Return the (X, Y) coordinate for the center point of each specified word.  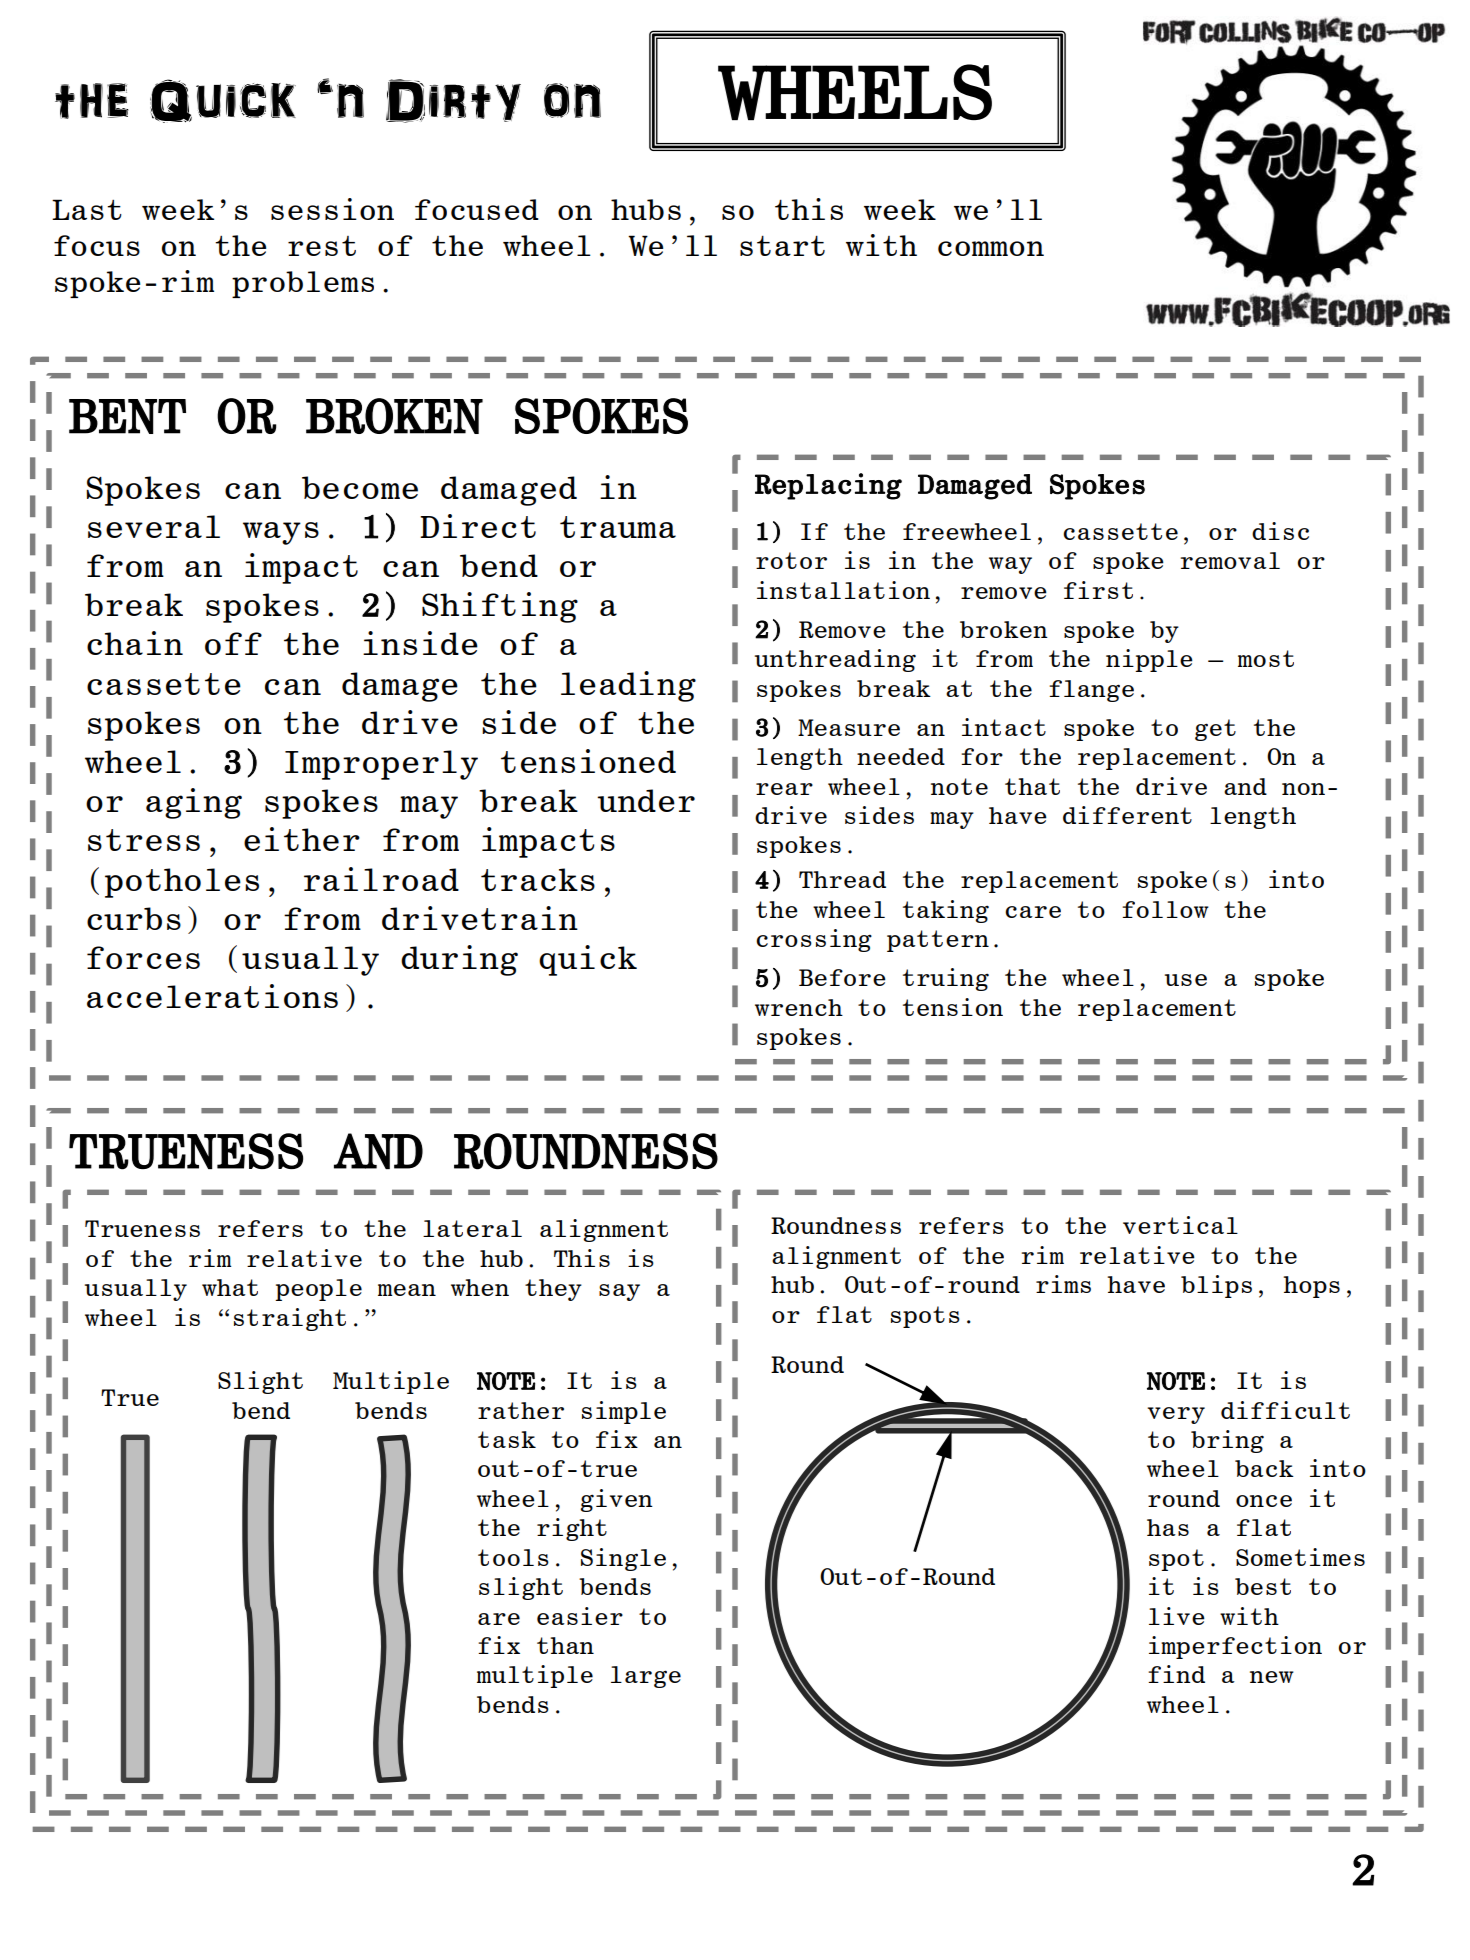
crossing (814, 940)
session (332, 209)
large (646, 1677)
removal (1230, 560)
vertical (1180, 1225)
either (302, 839)
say (619, 1292)
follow (1165, 909)
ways (281, 533)
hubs (646, 209)
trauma (618, 527)
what (230, 1287)
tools (513, 1557)
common (991, 248)
